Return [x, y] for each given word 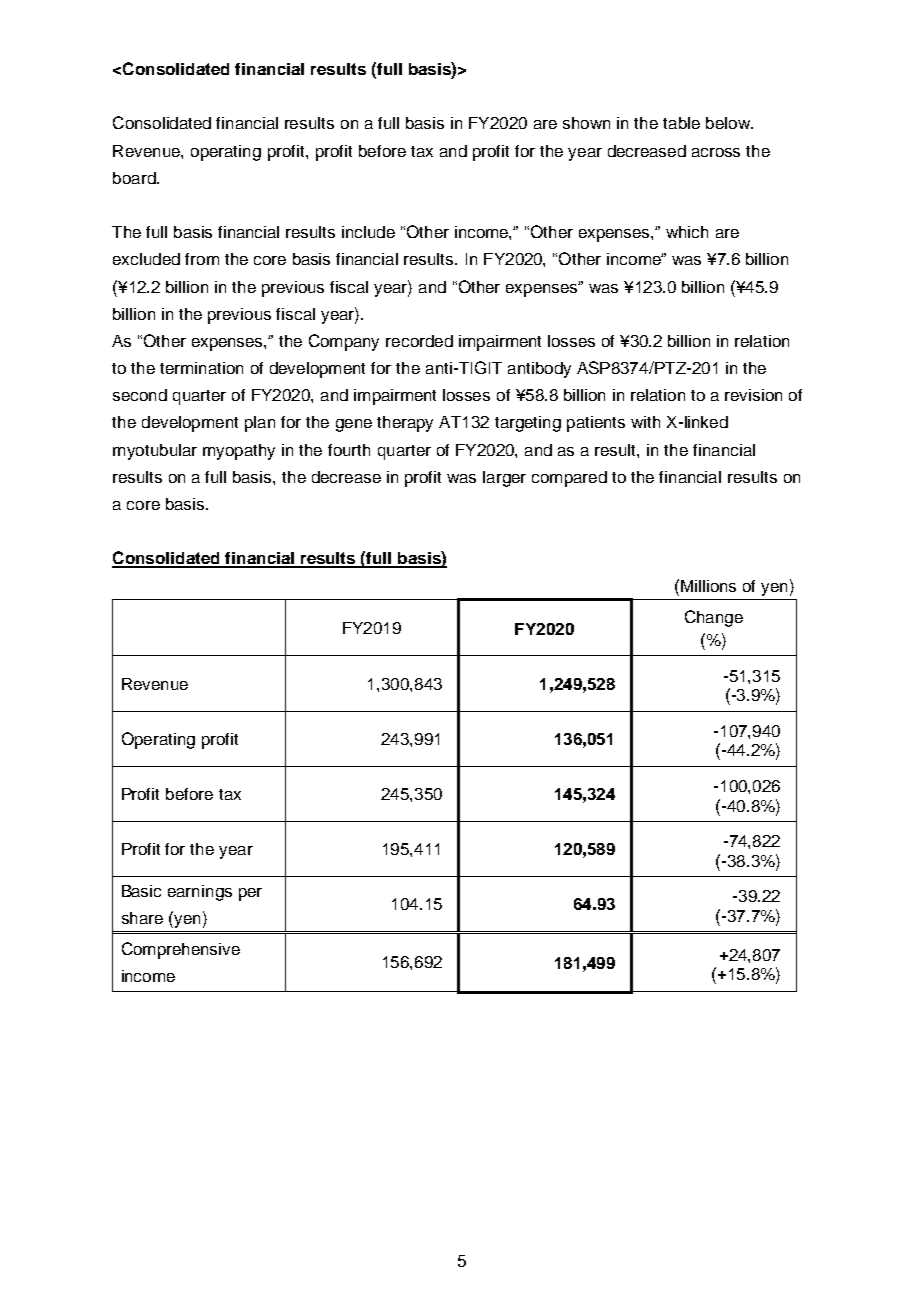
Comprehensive [181, 950]
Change [714, 618]
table [681, 123]
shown [586, 123]
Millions [708, 586]
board [135, 178]
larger [504, 479]
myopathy [239, 452]
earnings [200, 893]
